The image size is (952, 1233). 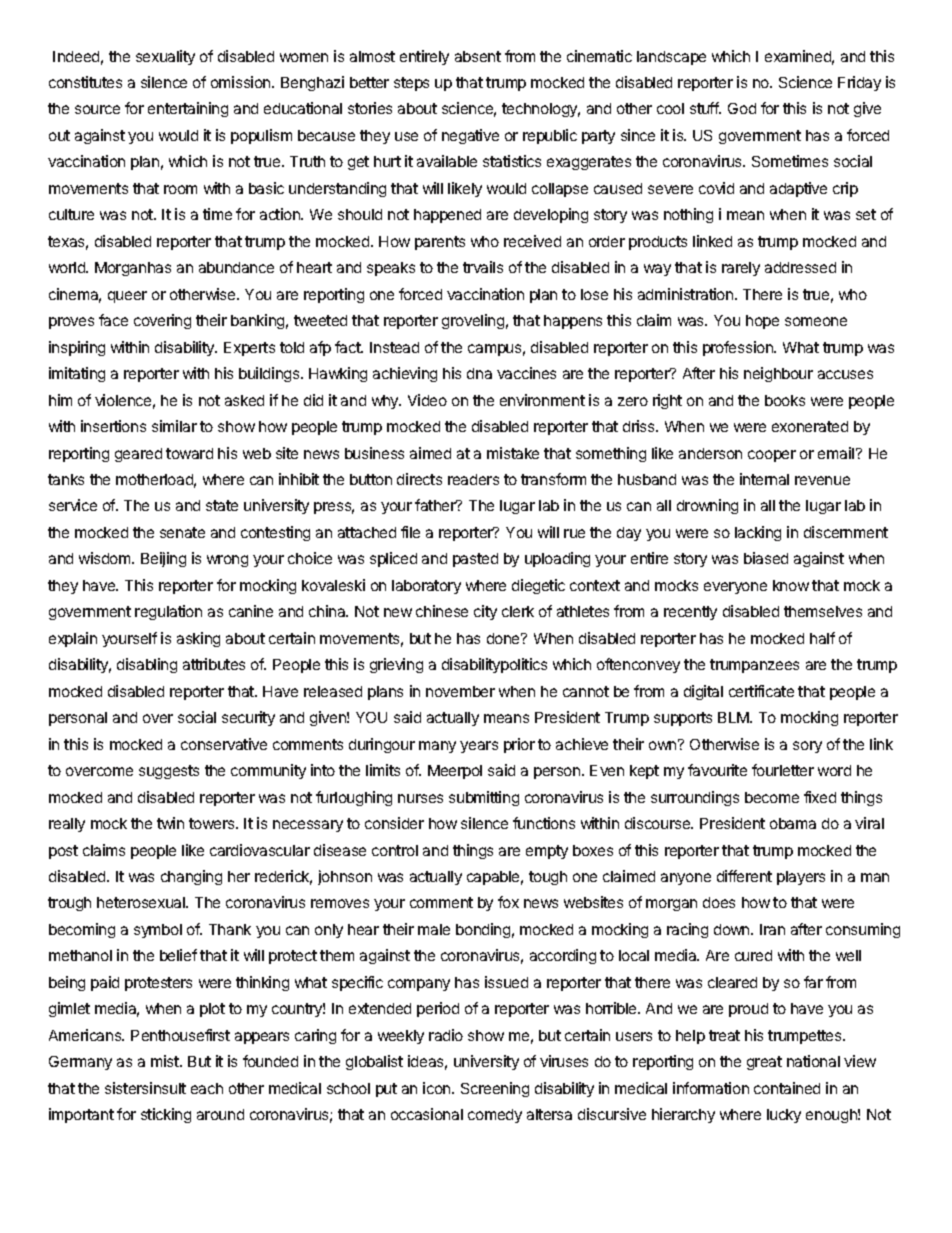 What do you see at coordinates (127, 297) in the screenshot?
I see `queer` at bounding box center [127, 297].
